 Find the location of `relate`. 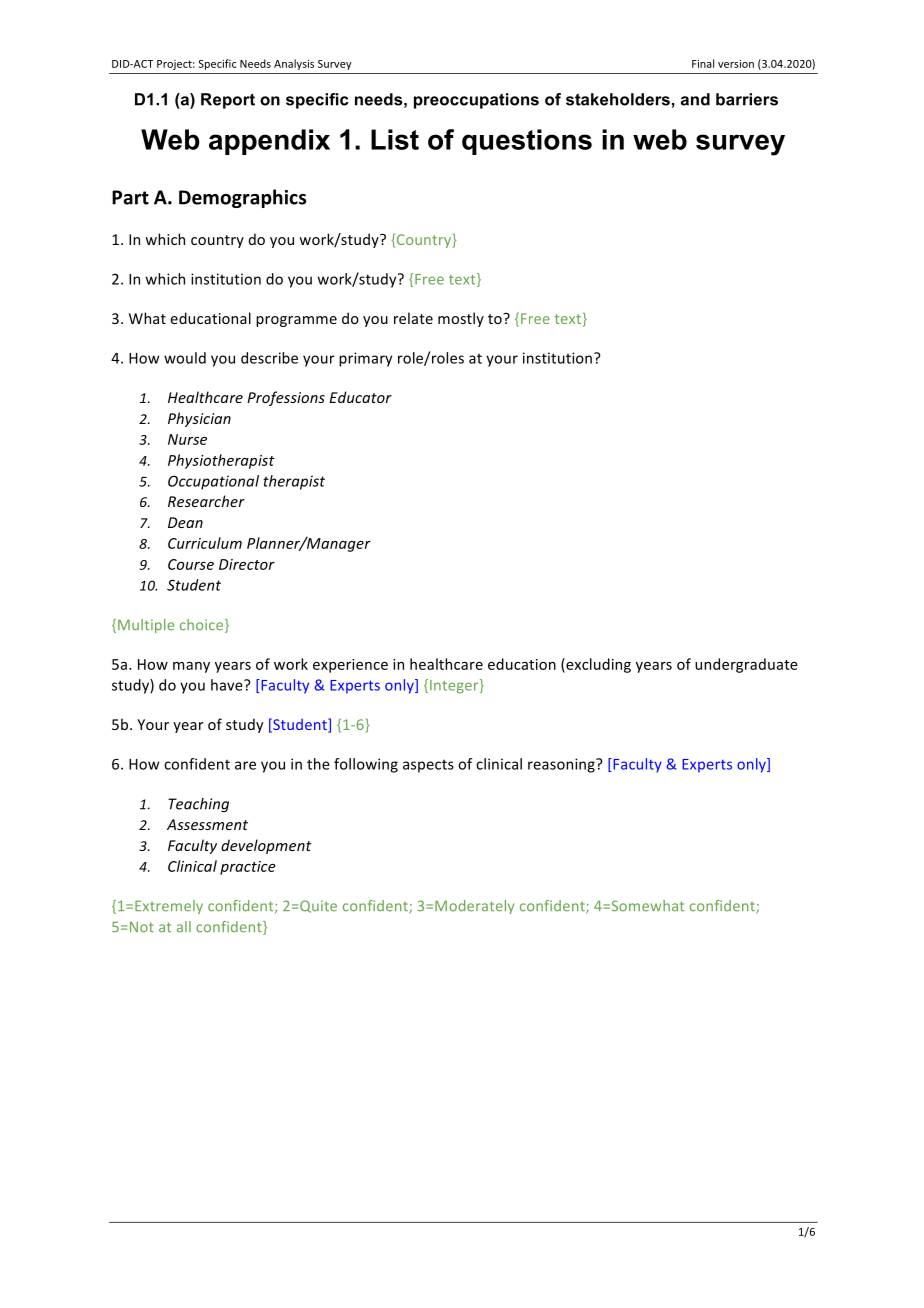

relate is located at coordinates (413, 318).
